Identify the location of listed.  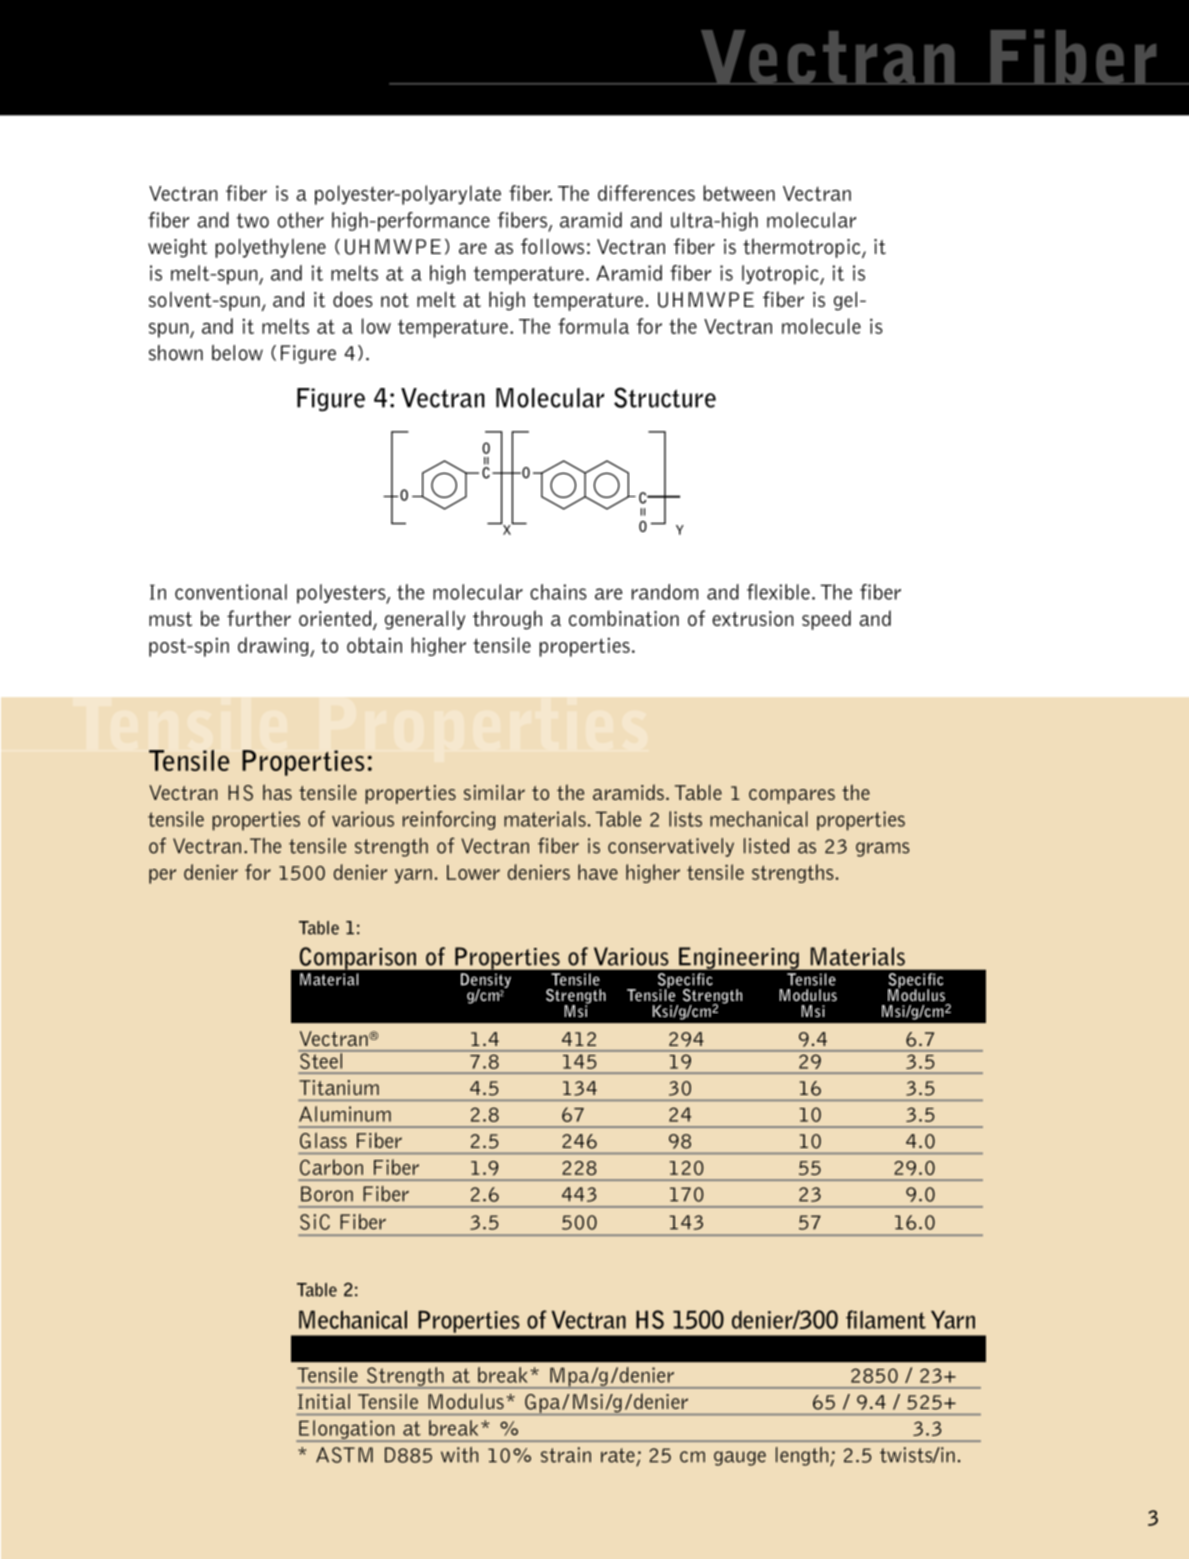
(766, 845).
